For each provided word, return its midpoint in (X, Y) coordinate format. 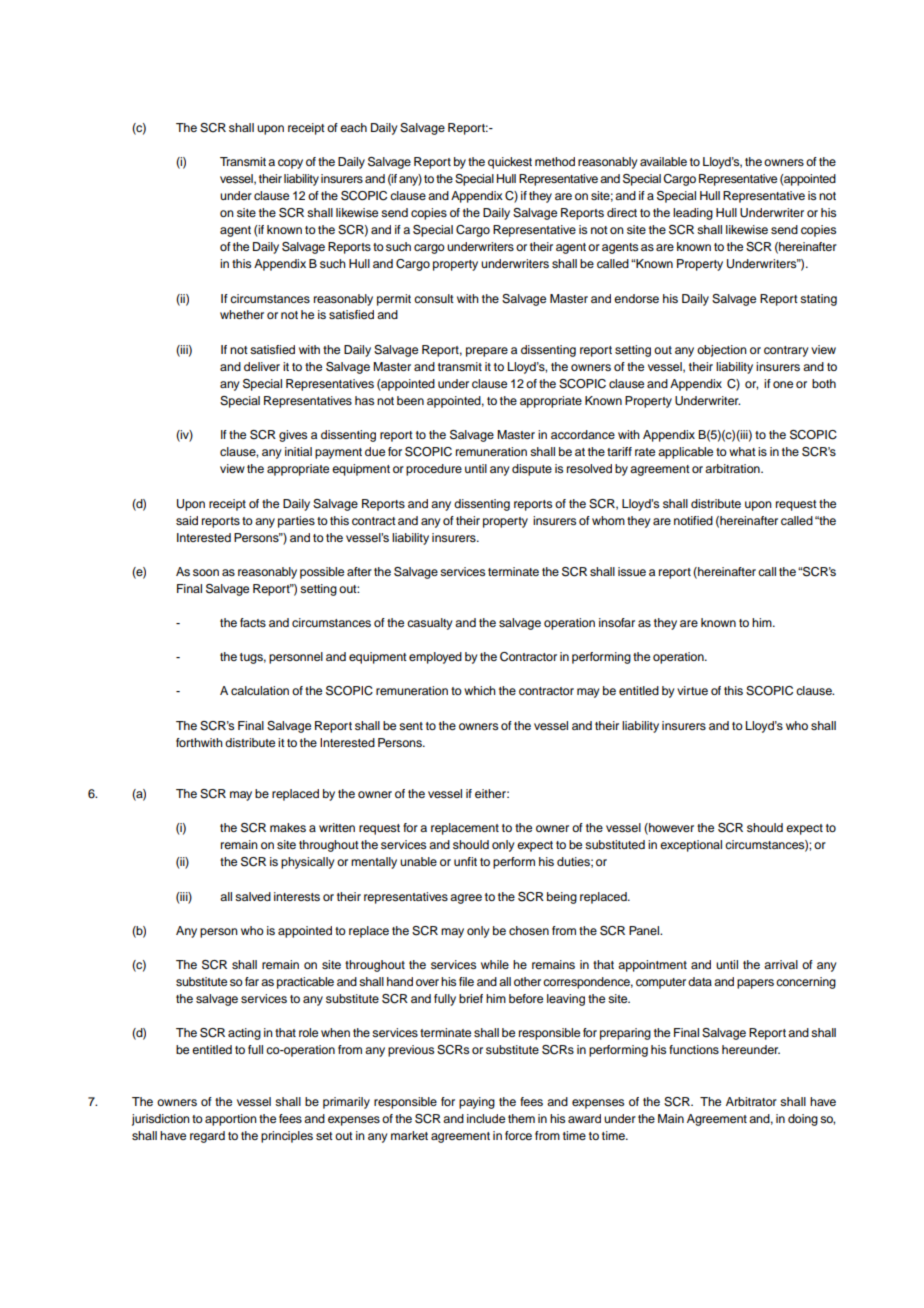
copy (290, 164)
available (663, 161)
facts (253, 622)
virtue (692, 690)
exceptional (691, 846)
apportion (231, 1120)
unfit (465, 861)
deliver (262, 366)
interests (297, 896)
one (783, 384)
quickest (510, 163)
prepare (487, 352)
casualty (430, 624)
